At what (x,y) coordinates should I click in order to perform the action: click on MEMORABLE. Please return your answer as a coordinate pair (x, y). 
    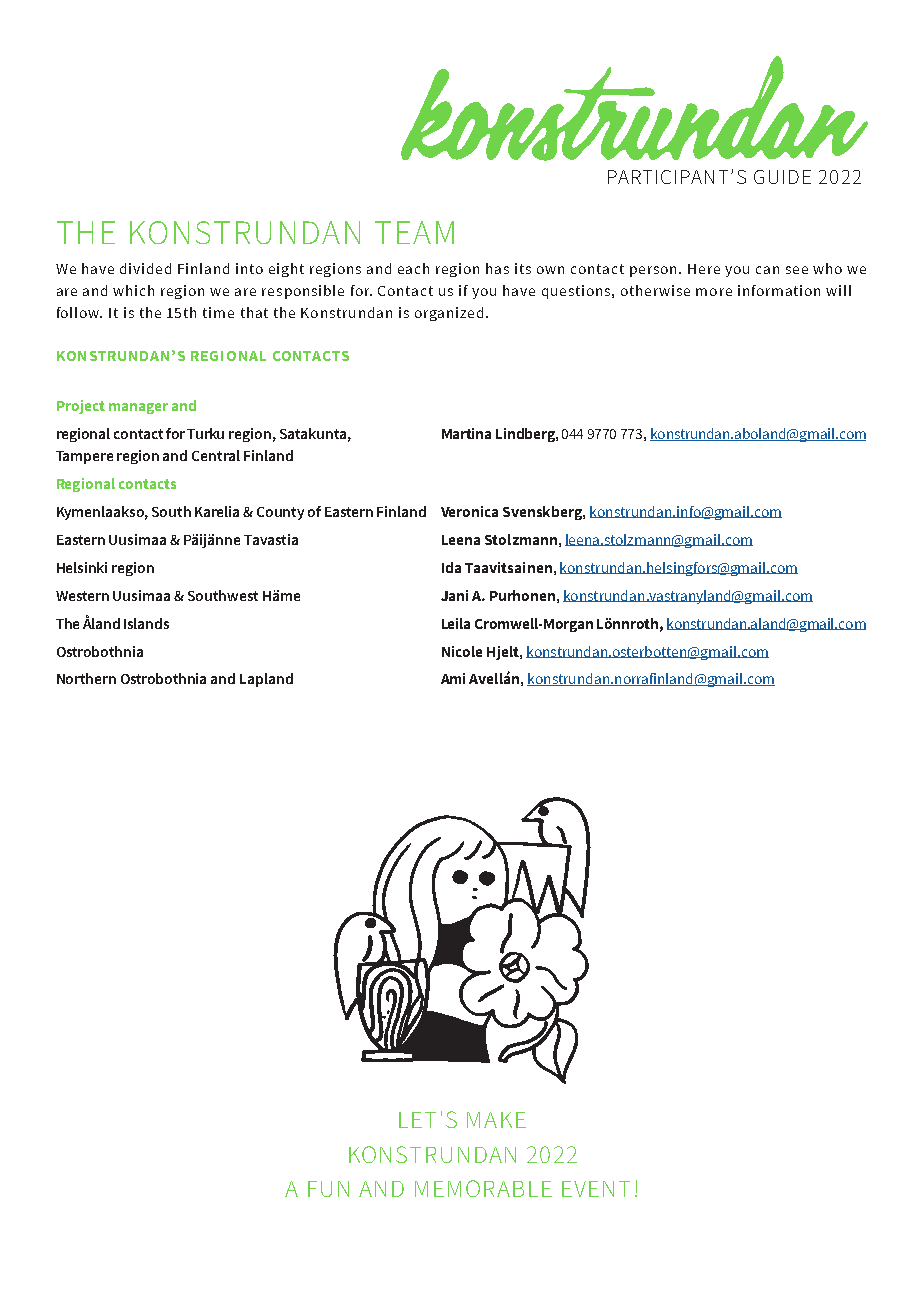
    Looking at the image, I should click on (483, 1188).
